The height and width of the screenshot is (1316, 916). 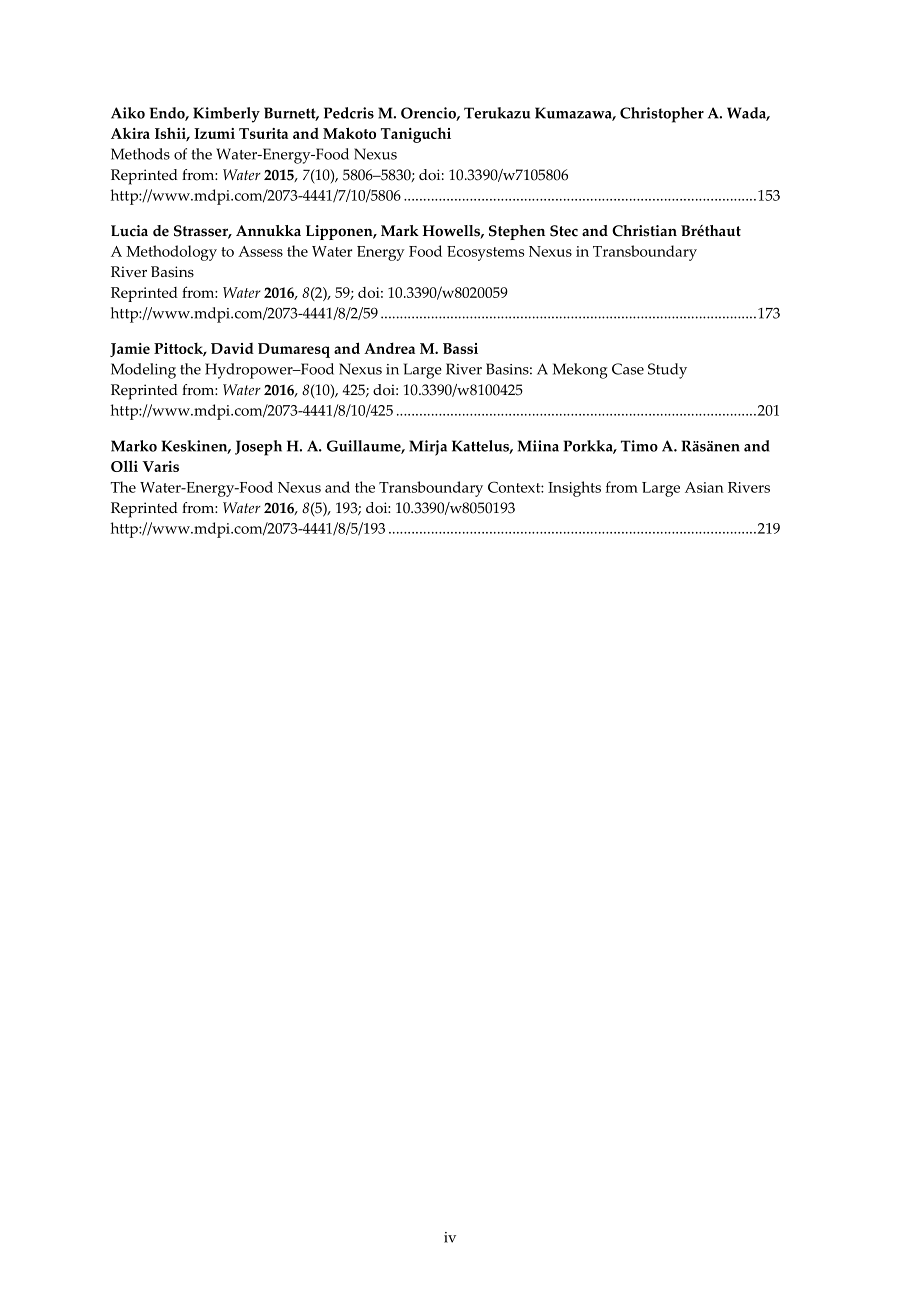 What do you see at coordinates (628, 369) in the screenshot?
I see `Case` at bounding box center [628, 369].
